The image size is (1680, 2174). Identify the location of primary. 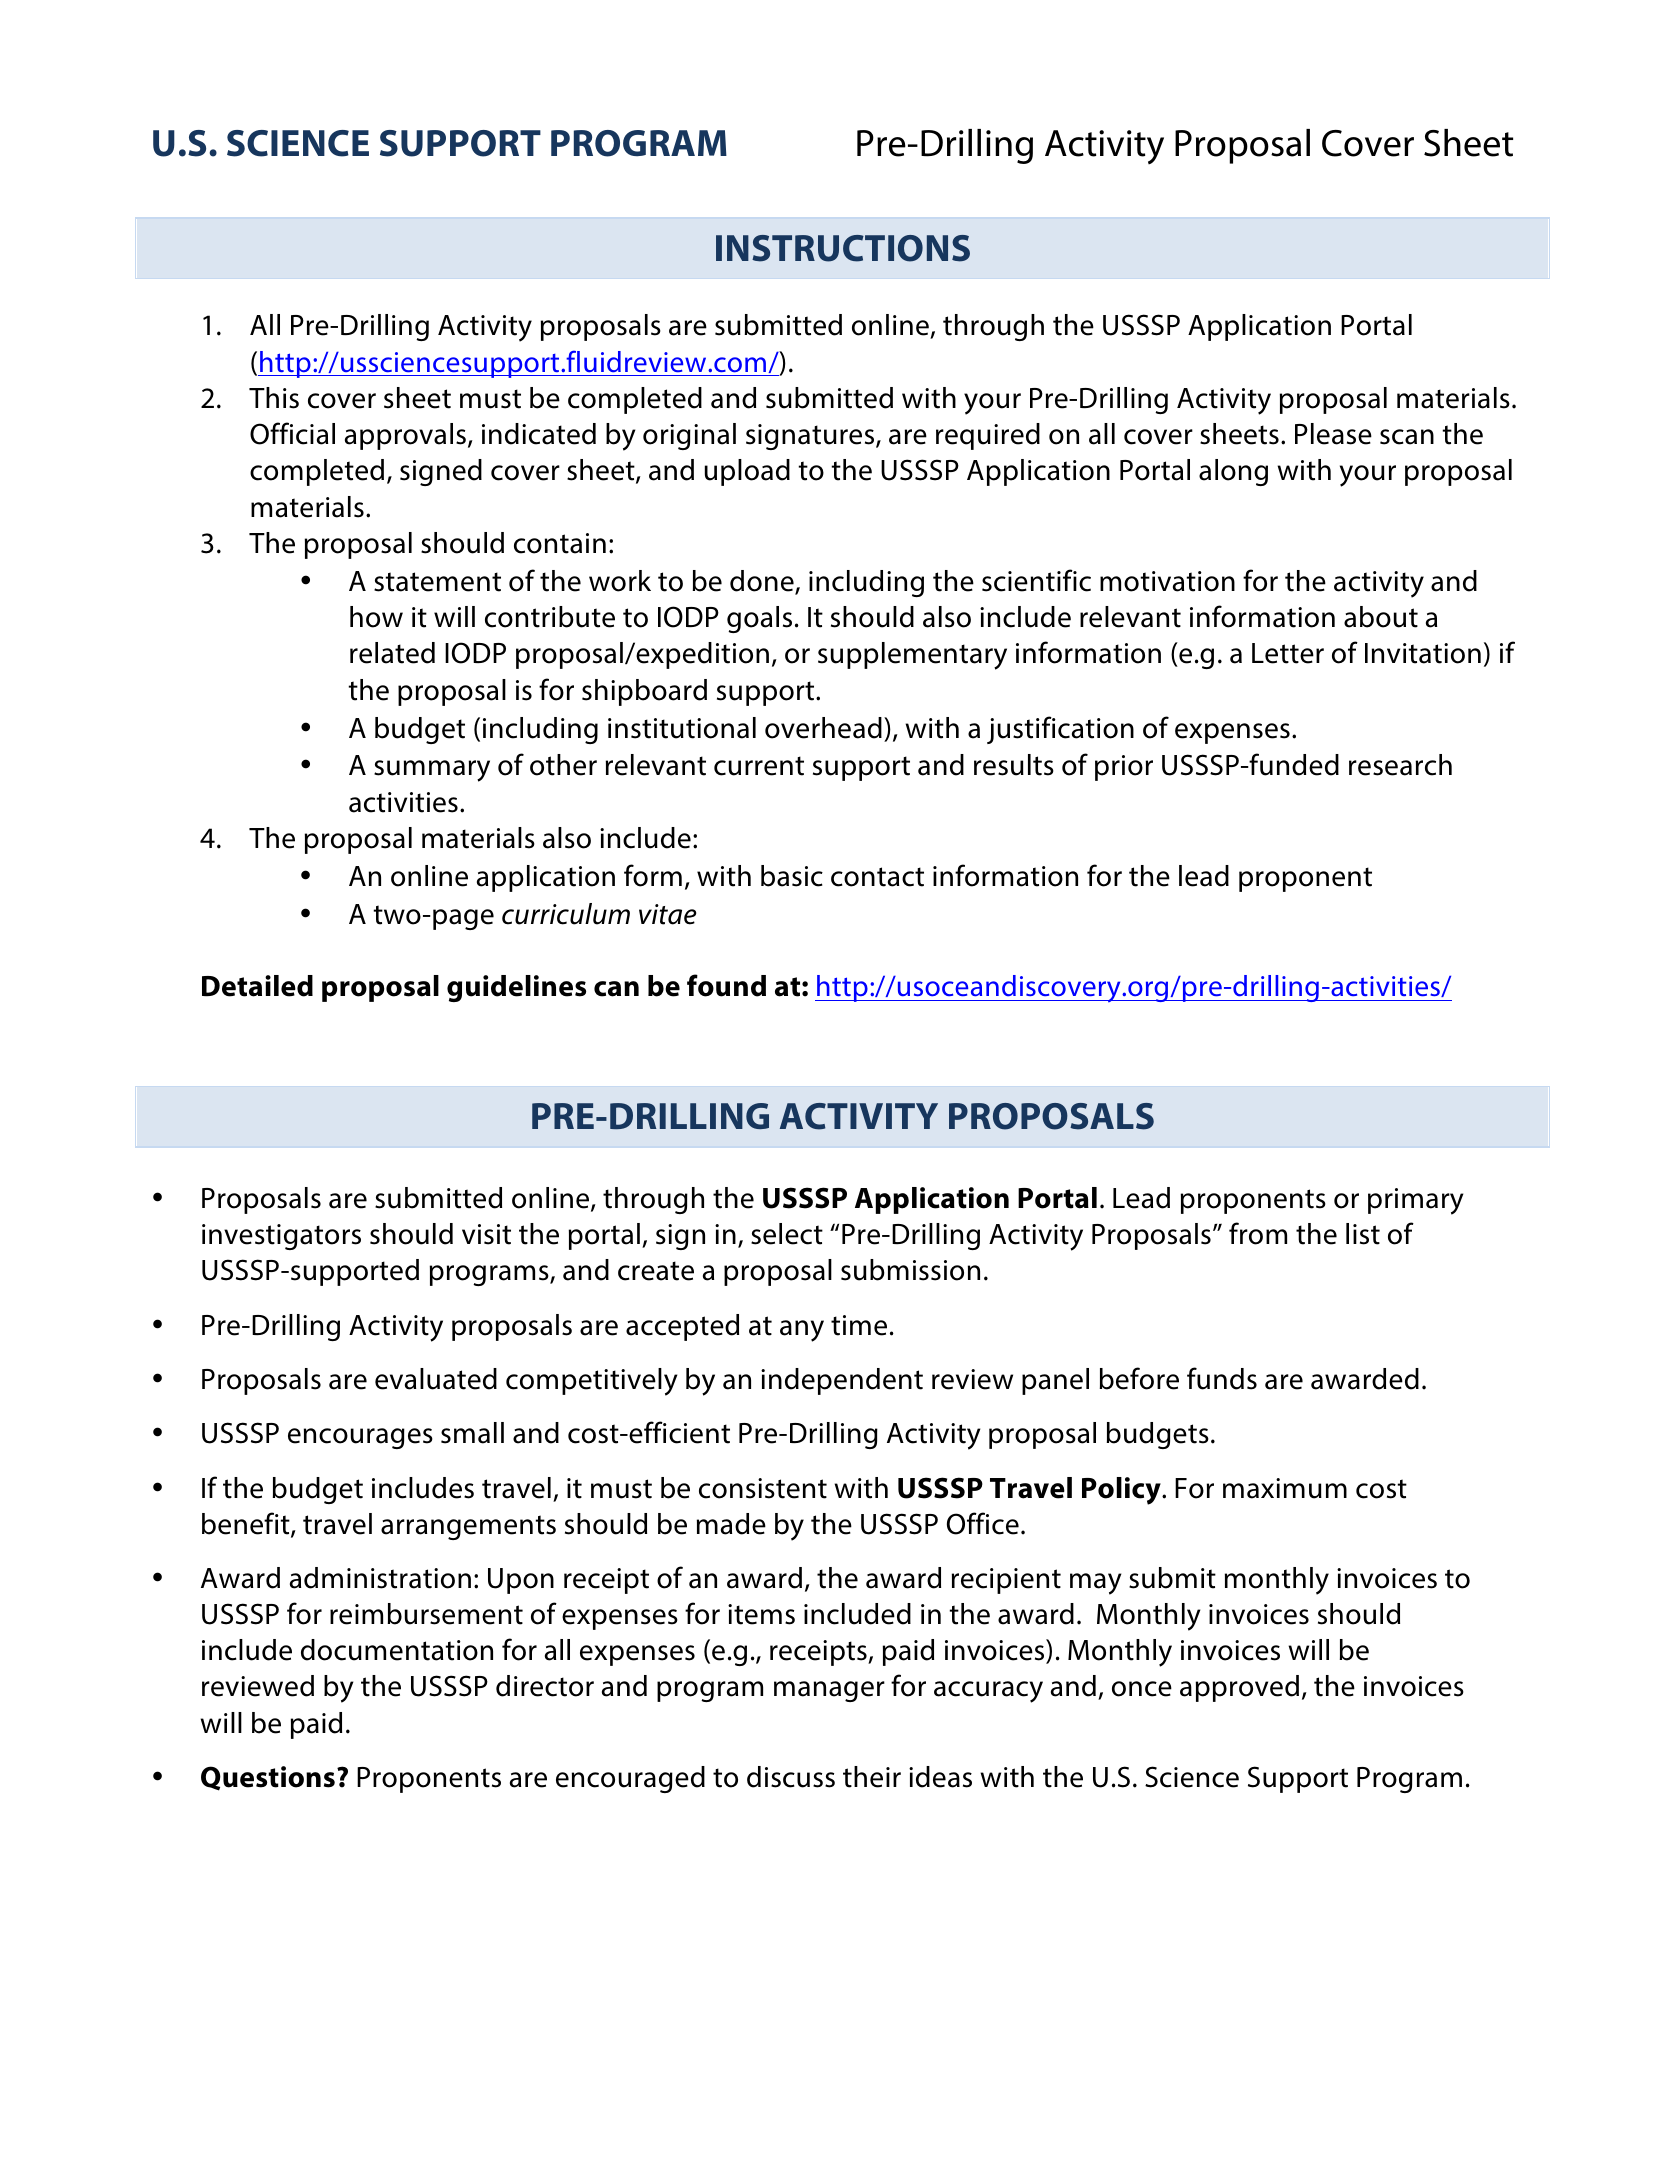
(1415, 1201).
